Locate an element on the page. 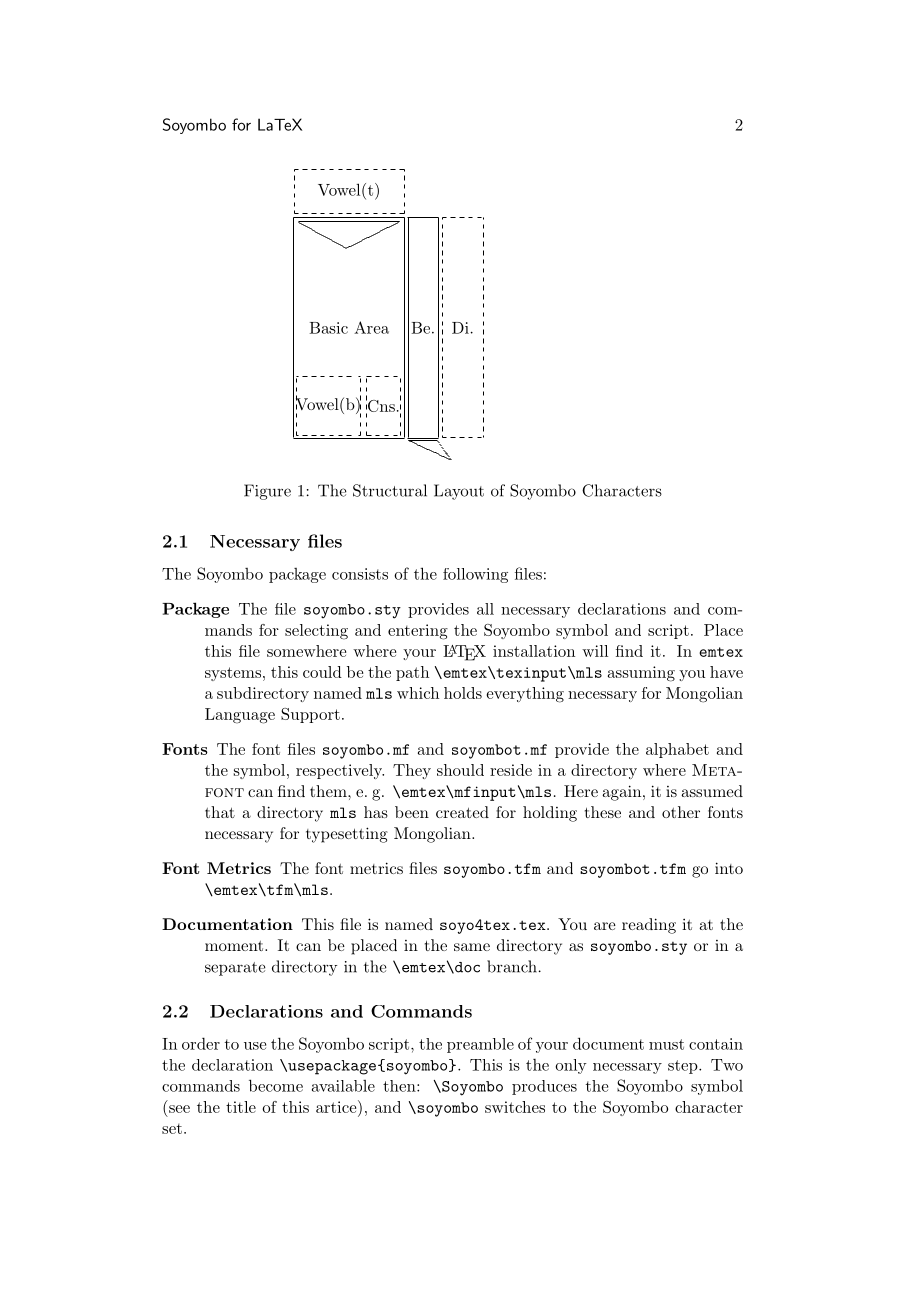  Language is located at coordinates (240, 716).
